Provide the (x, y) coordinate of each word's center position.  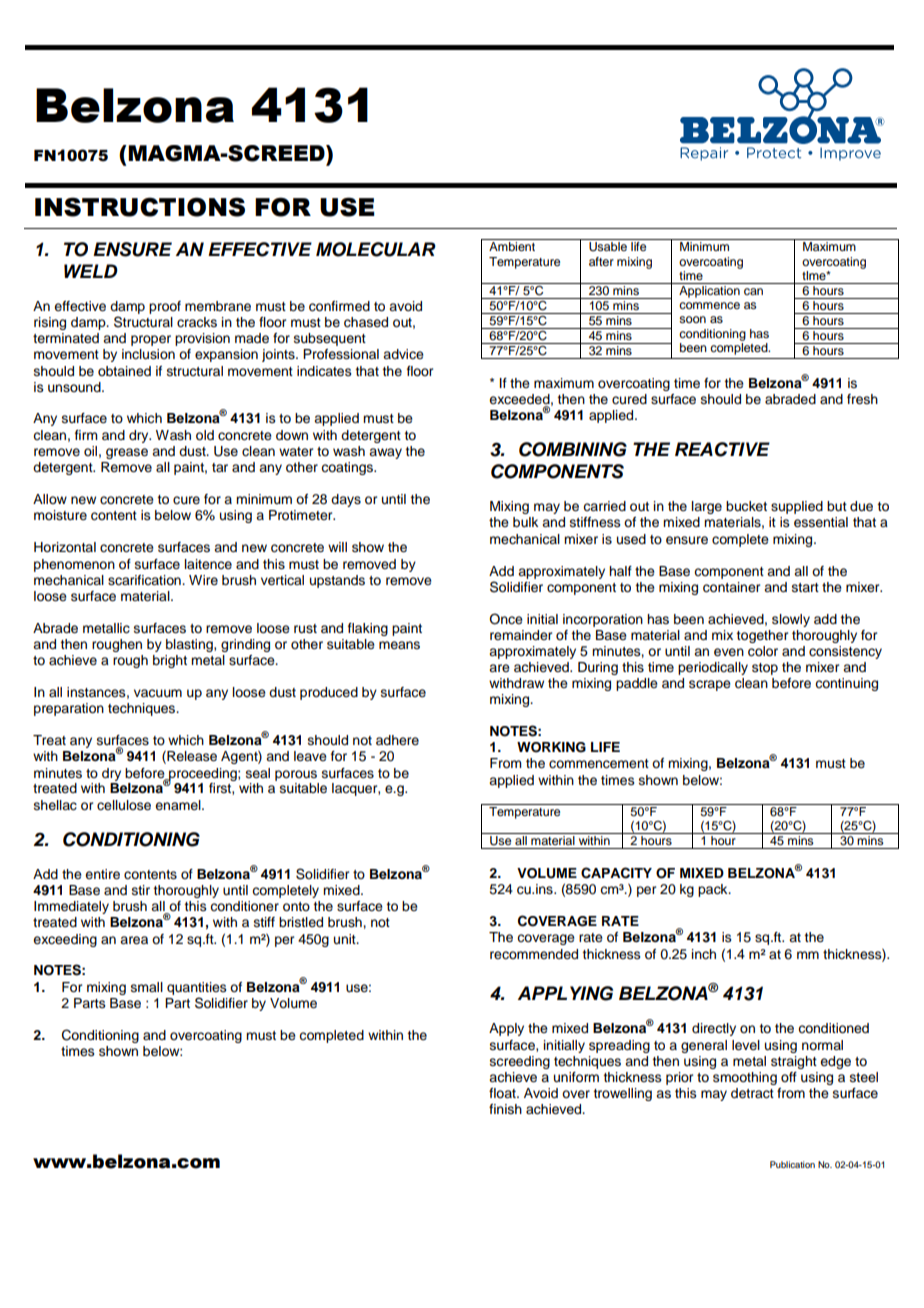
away (385, 453)
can (753, 291)
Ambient (512, 246)
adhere (397, 740)
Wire (203, 580)
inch (704, 954)
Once (506, 619)
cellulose (124, 805)
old (205, 435)
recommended (534, 954)
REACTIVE (722, 449)
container (731, 587)
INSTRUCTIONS (140, 207)
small (147, 987)
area (134, 940)
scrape (710, 685)
